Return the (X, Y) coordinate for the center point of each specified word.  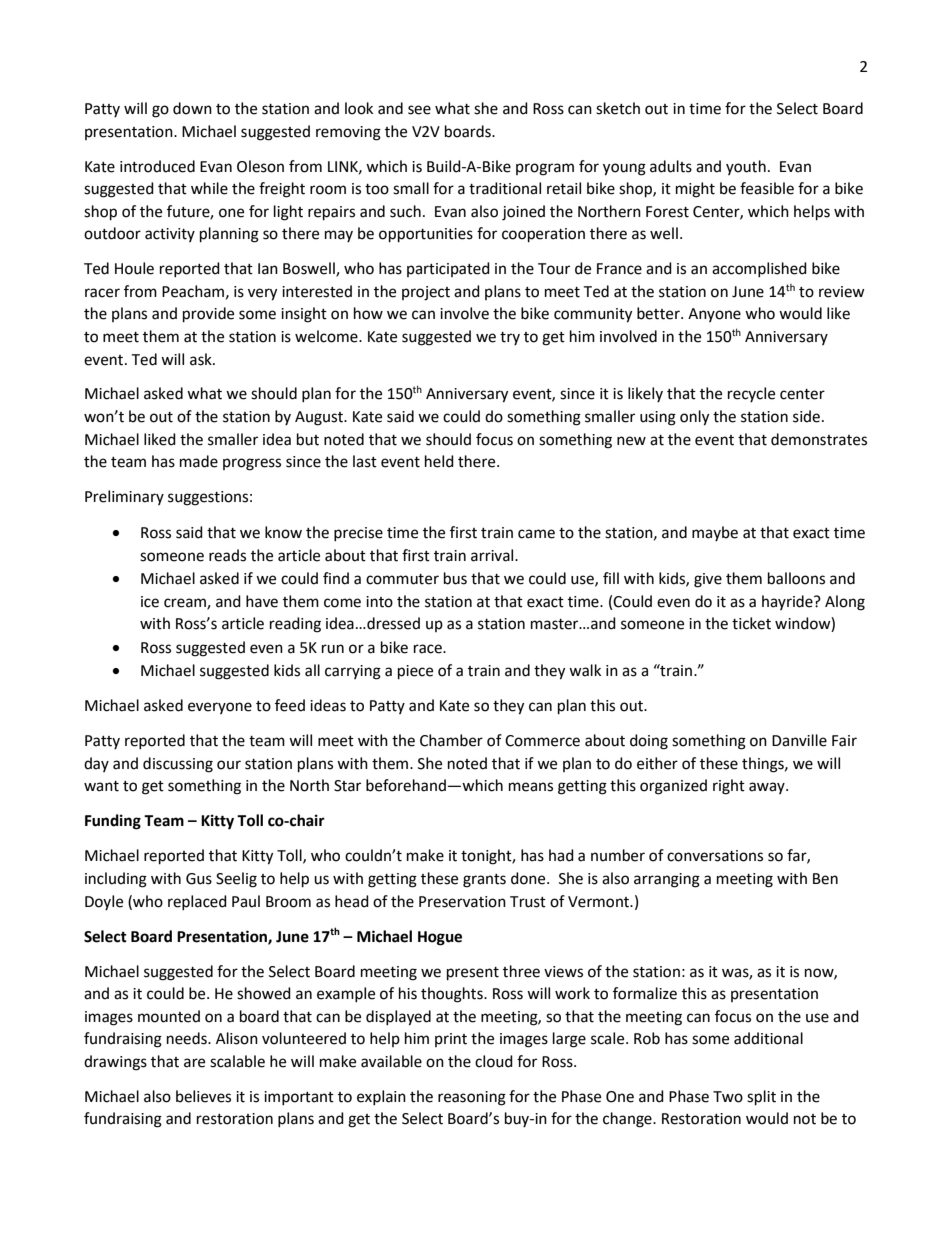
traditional (505, 188)
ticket (751, 623)
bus (455, 578)
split (761, 1098)
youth (746, 167)
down (192, 108)
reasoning (472, 1098)
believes (203, 1096)
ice (150, 602)
